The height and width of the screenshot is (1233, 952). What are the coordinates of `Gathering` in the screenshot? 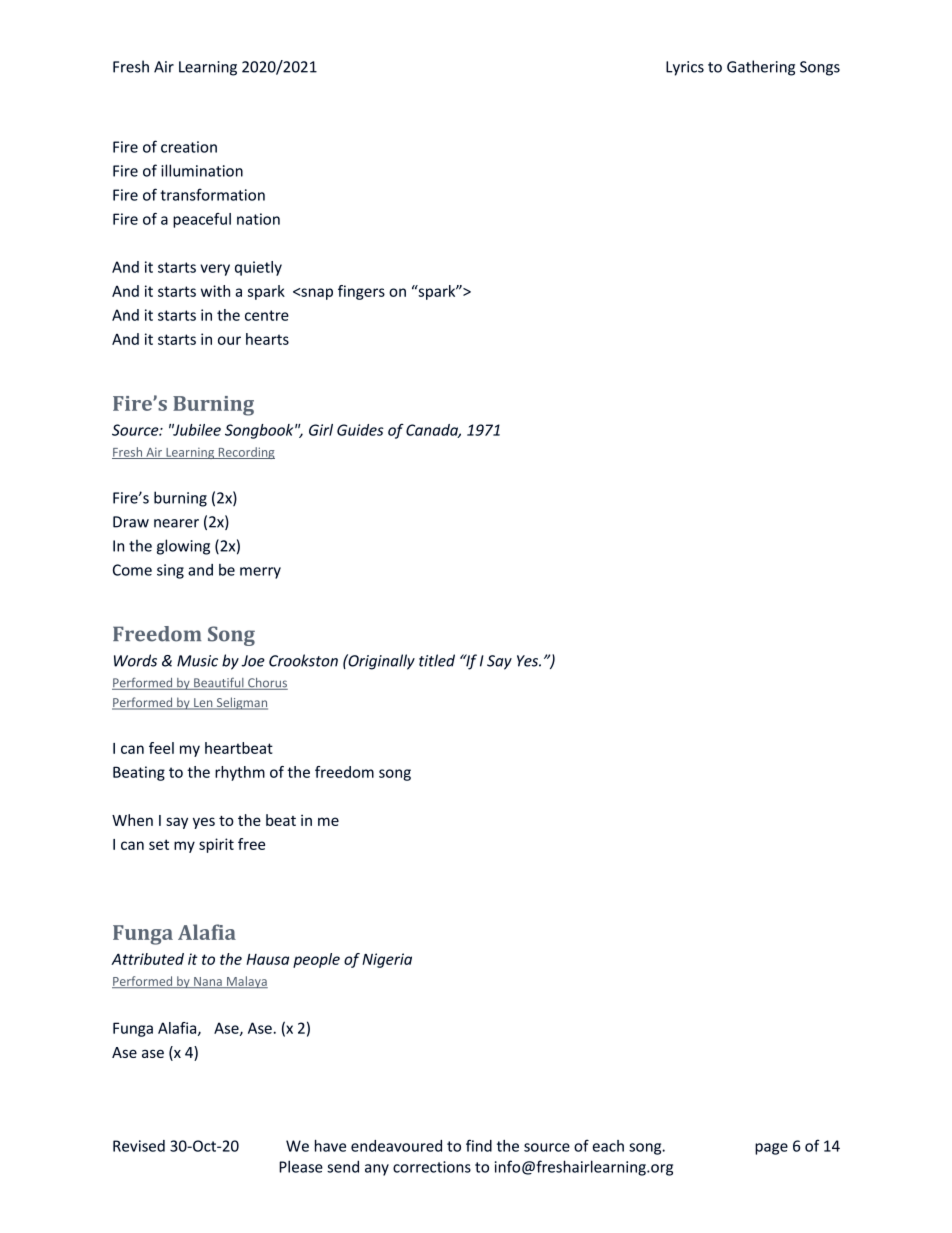 It's located at (761, 68).
